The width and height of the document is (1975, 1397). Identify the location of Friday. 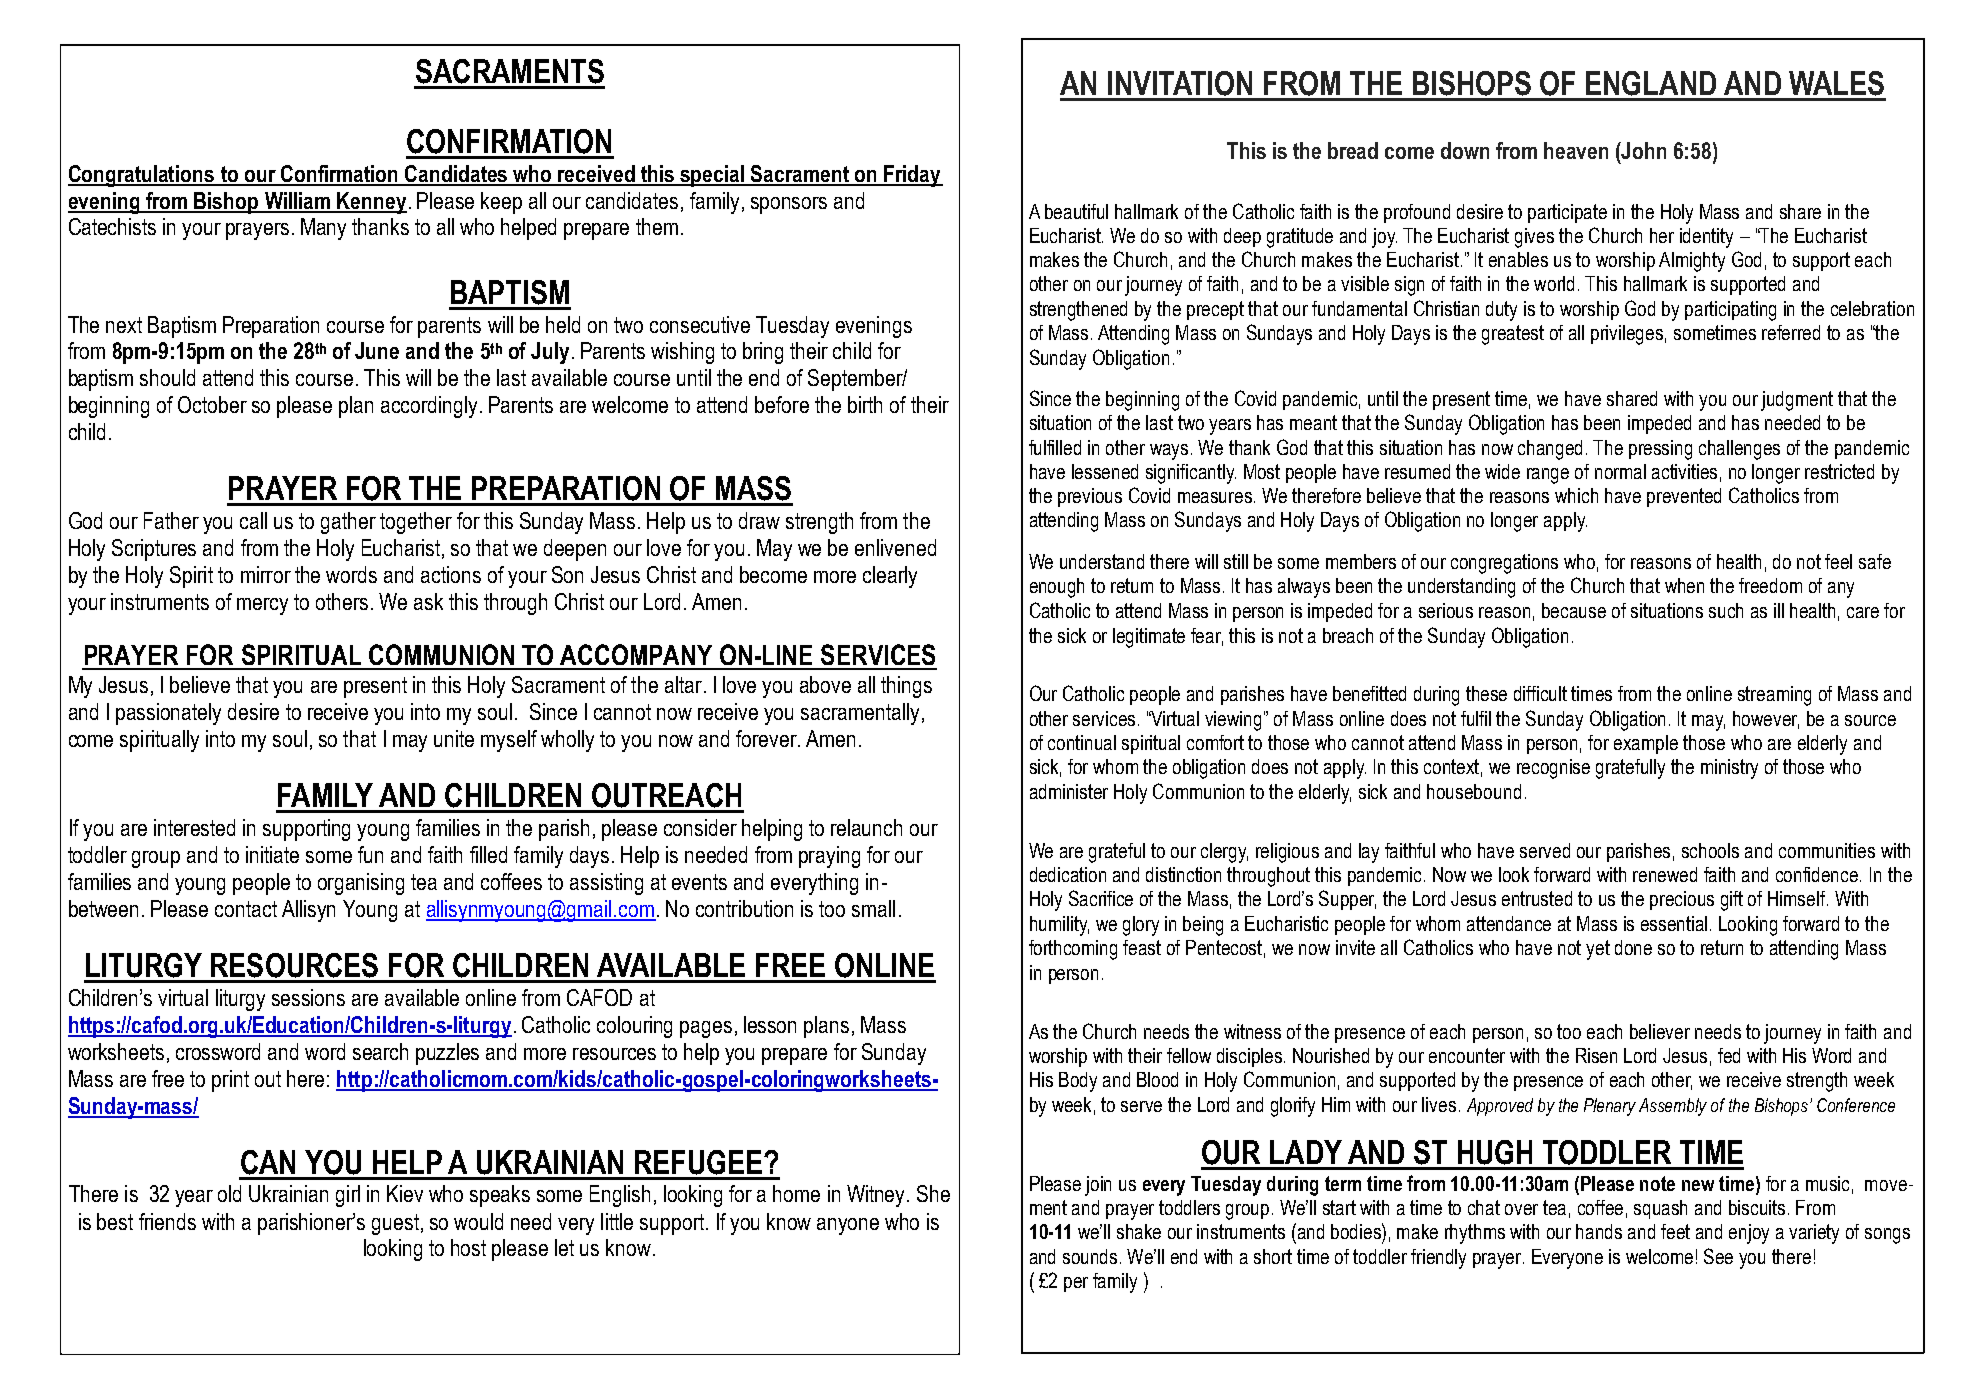
(913, 176).
